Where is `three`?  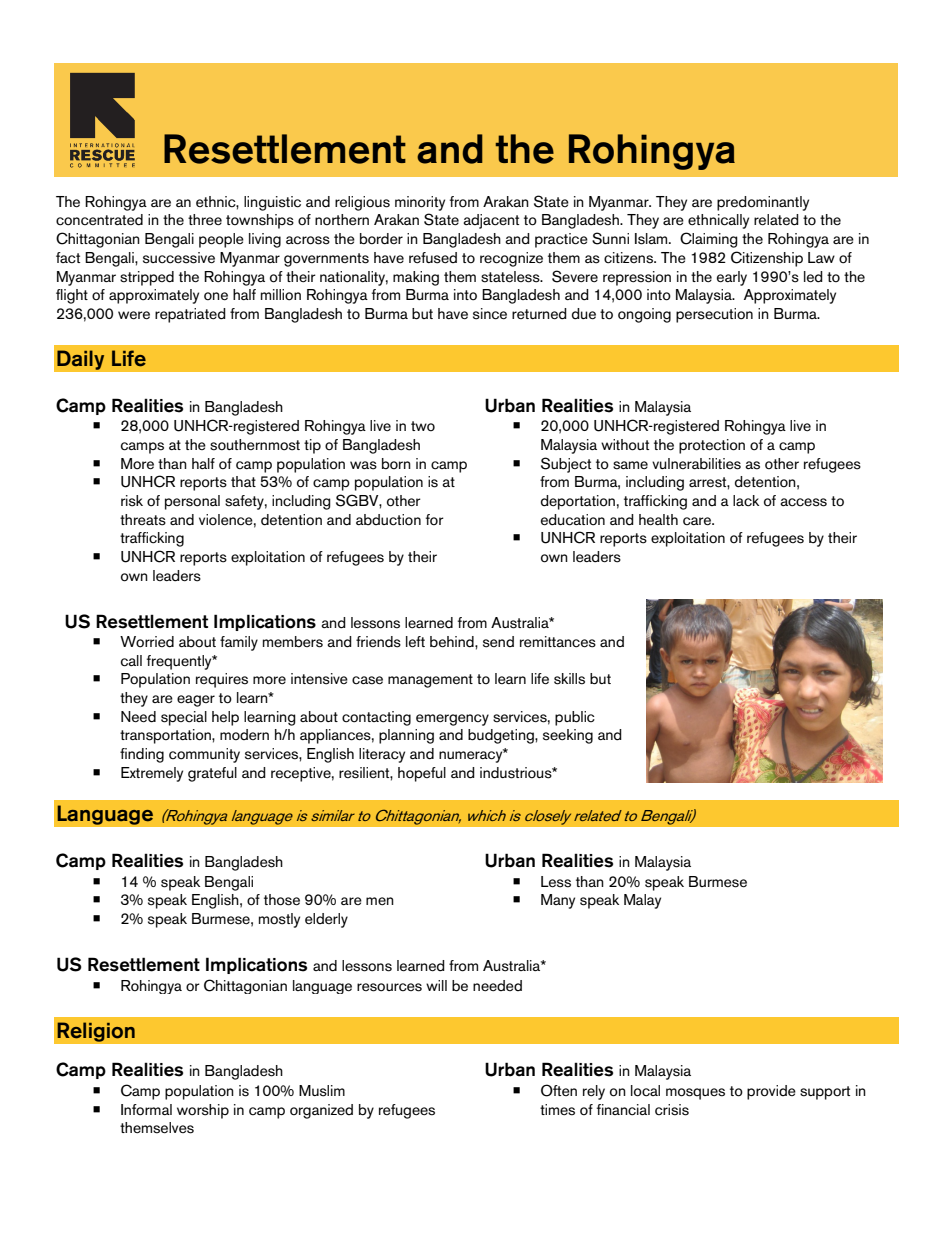 three is located at coordinates (205, 220).
